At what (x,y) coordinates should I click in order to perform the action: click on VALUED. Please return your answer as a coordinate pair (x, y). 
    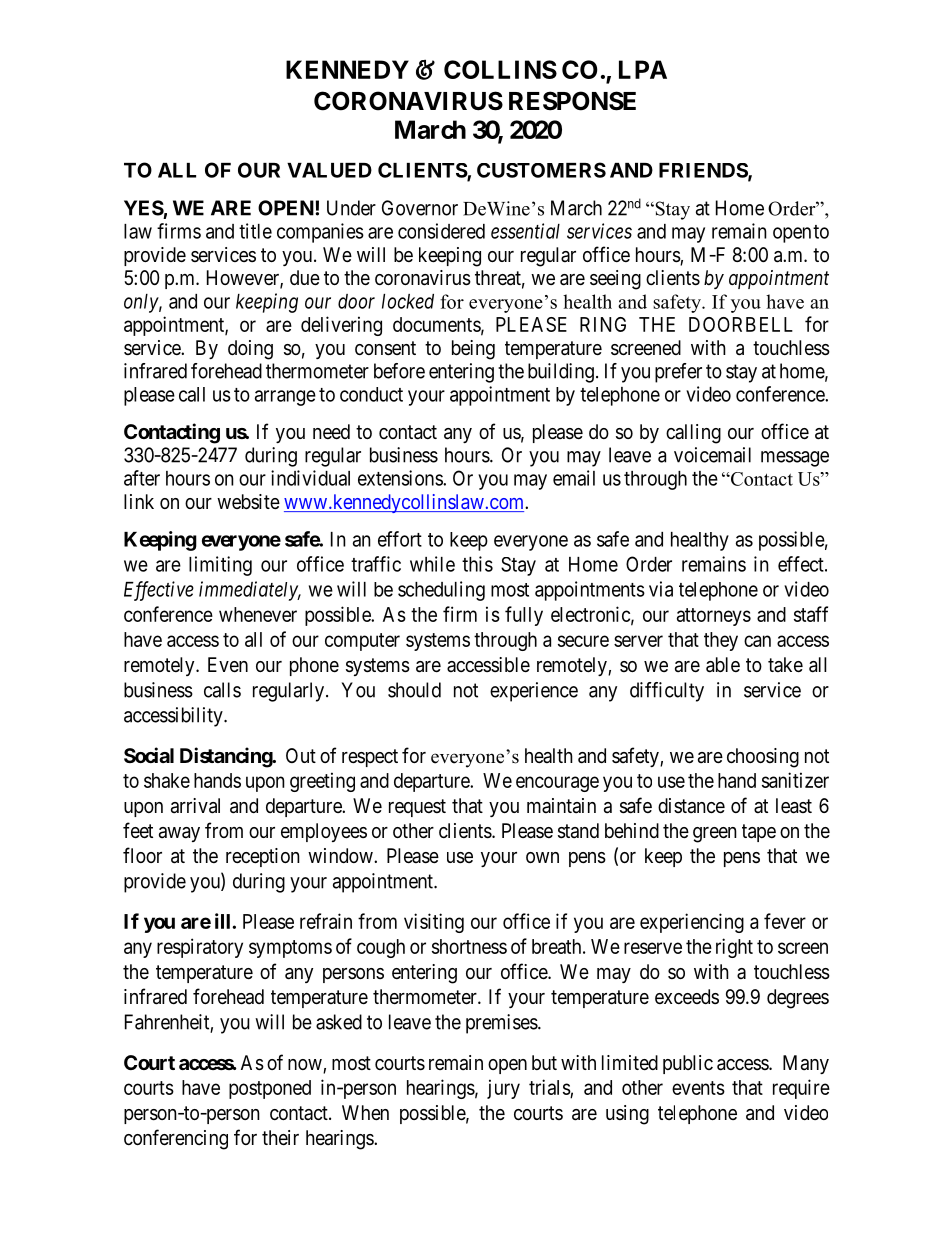
    Looking at the image, I should click on (329, 170).
